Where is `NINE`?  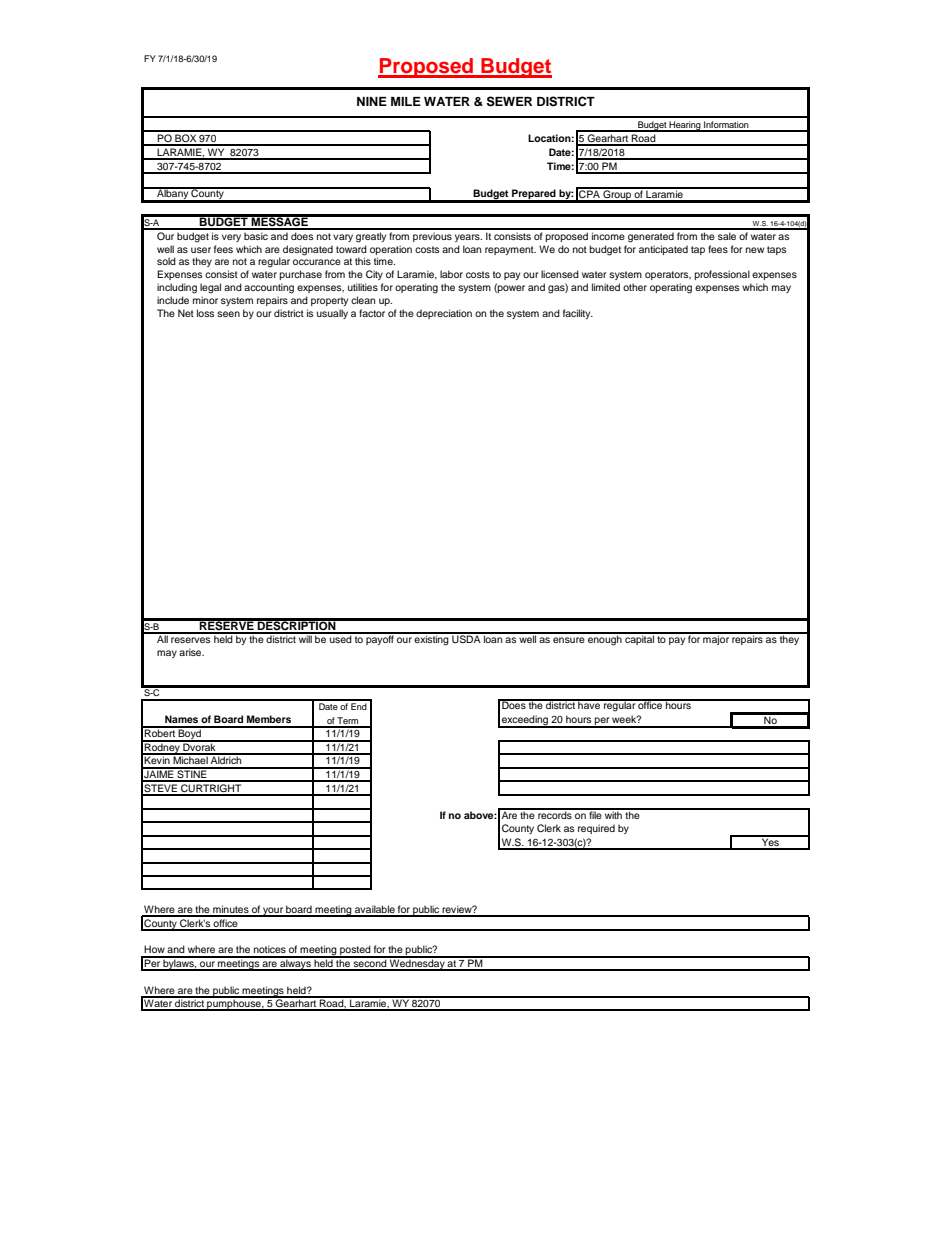
NINE is located at coordinates (372, 101).
